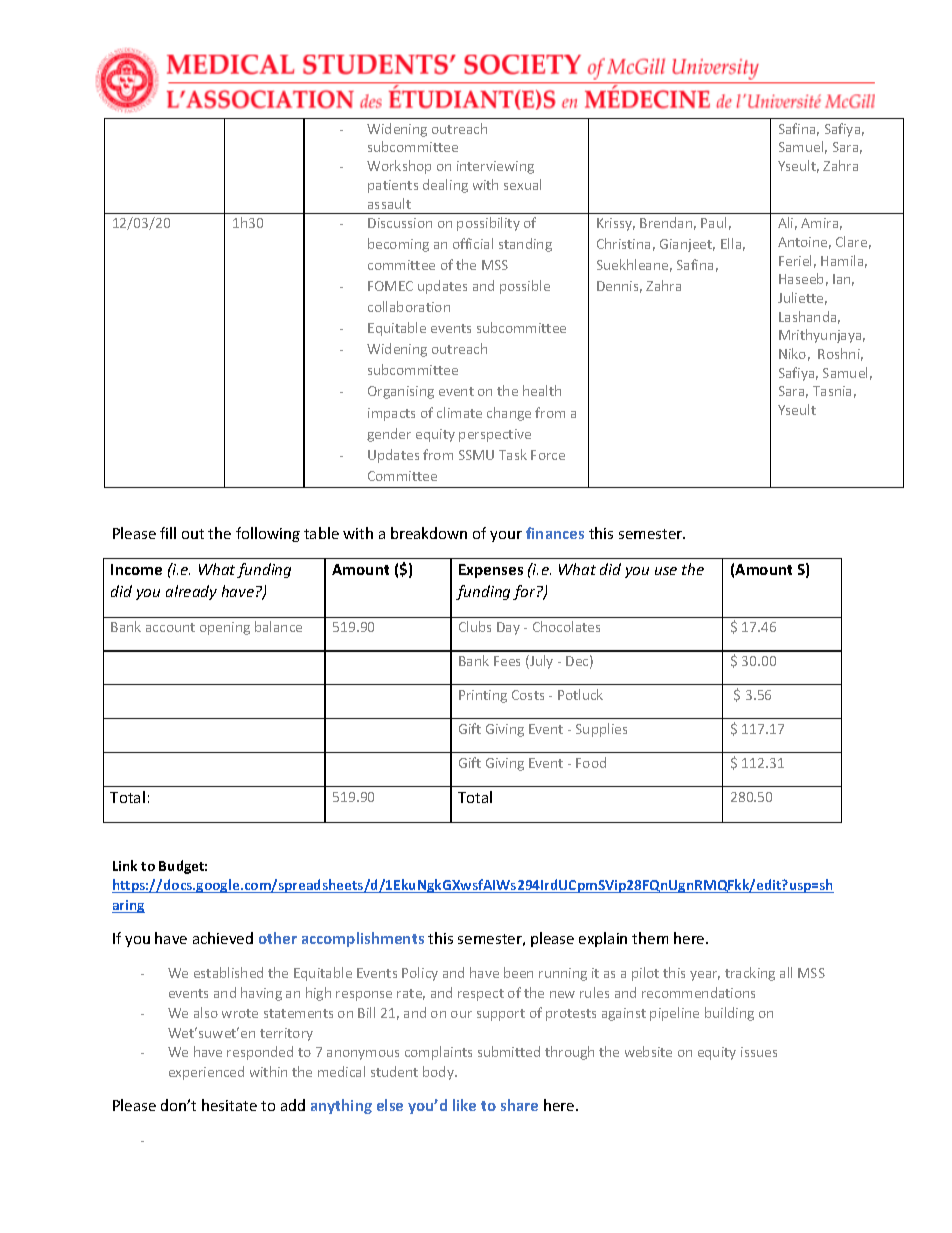 The width and height of the document is (952, 1233). What do you see at coordinates (666, 571) in the document?
I see `use` at bounding box center [666, 571].
